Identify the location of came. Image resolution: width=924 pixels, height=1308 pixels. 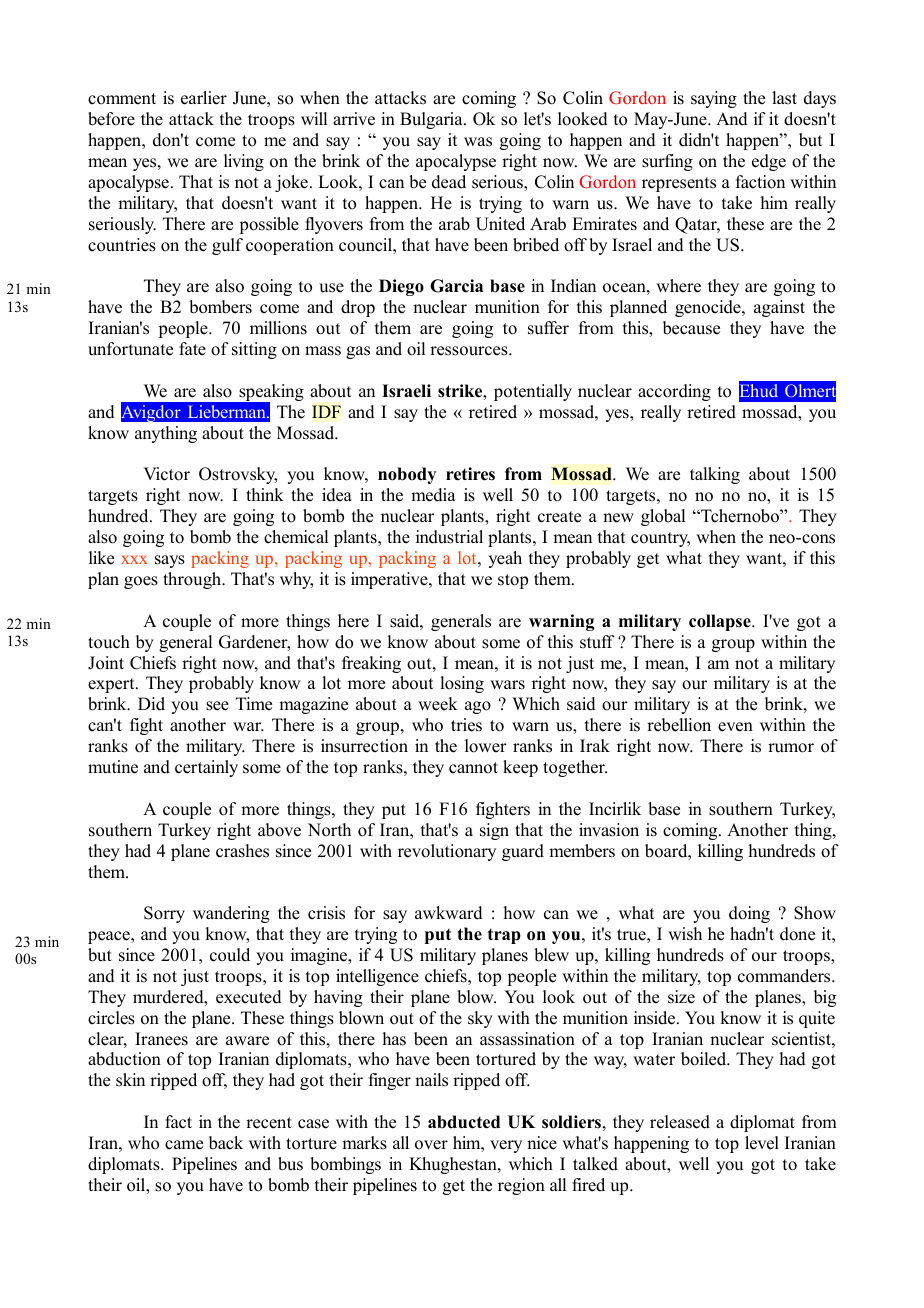
(184, 1145).
